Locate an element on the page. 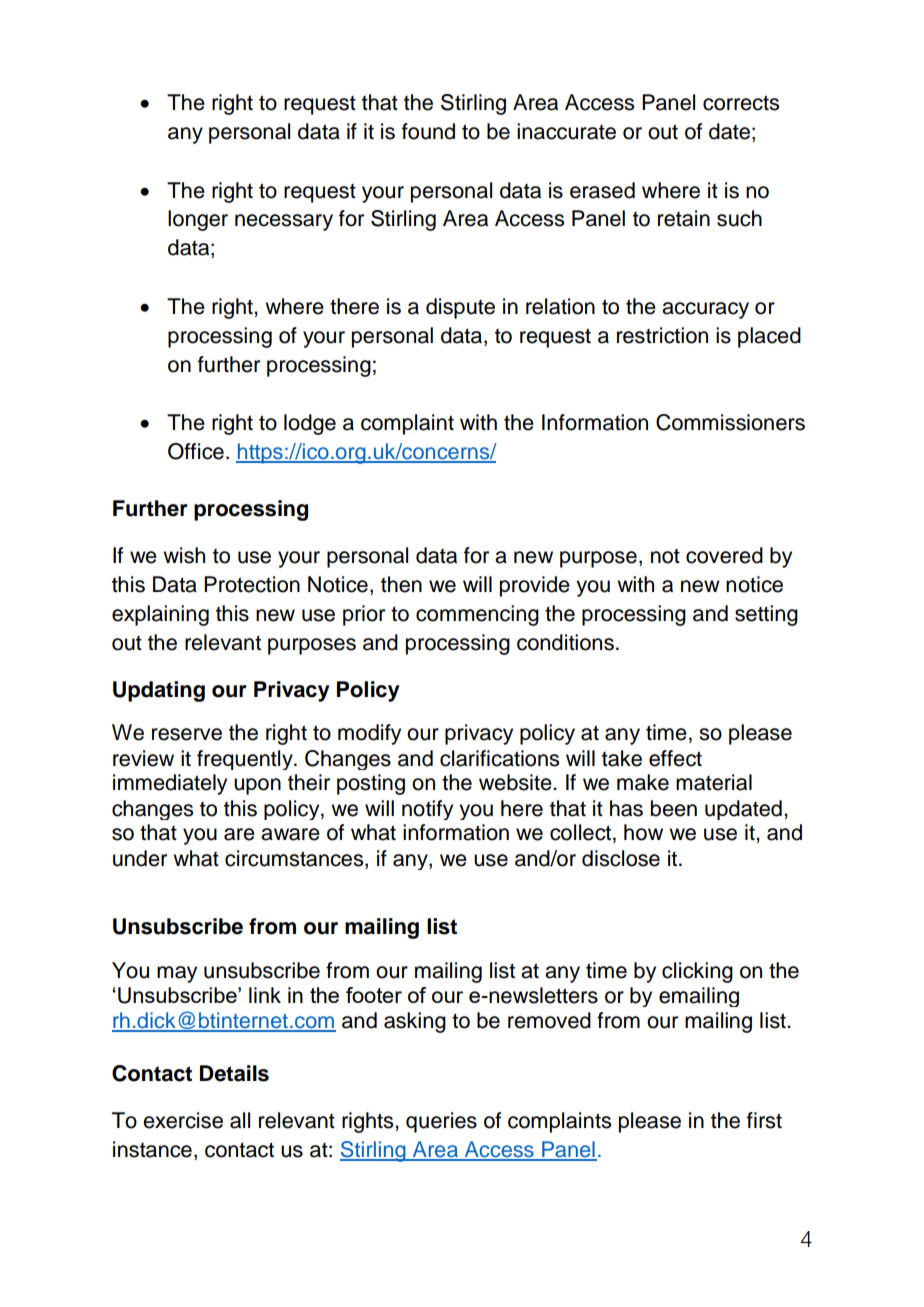 The height and width of the image is (1307, 924). how is located at coordinates (643, 832).
